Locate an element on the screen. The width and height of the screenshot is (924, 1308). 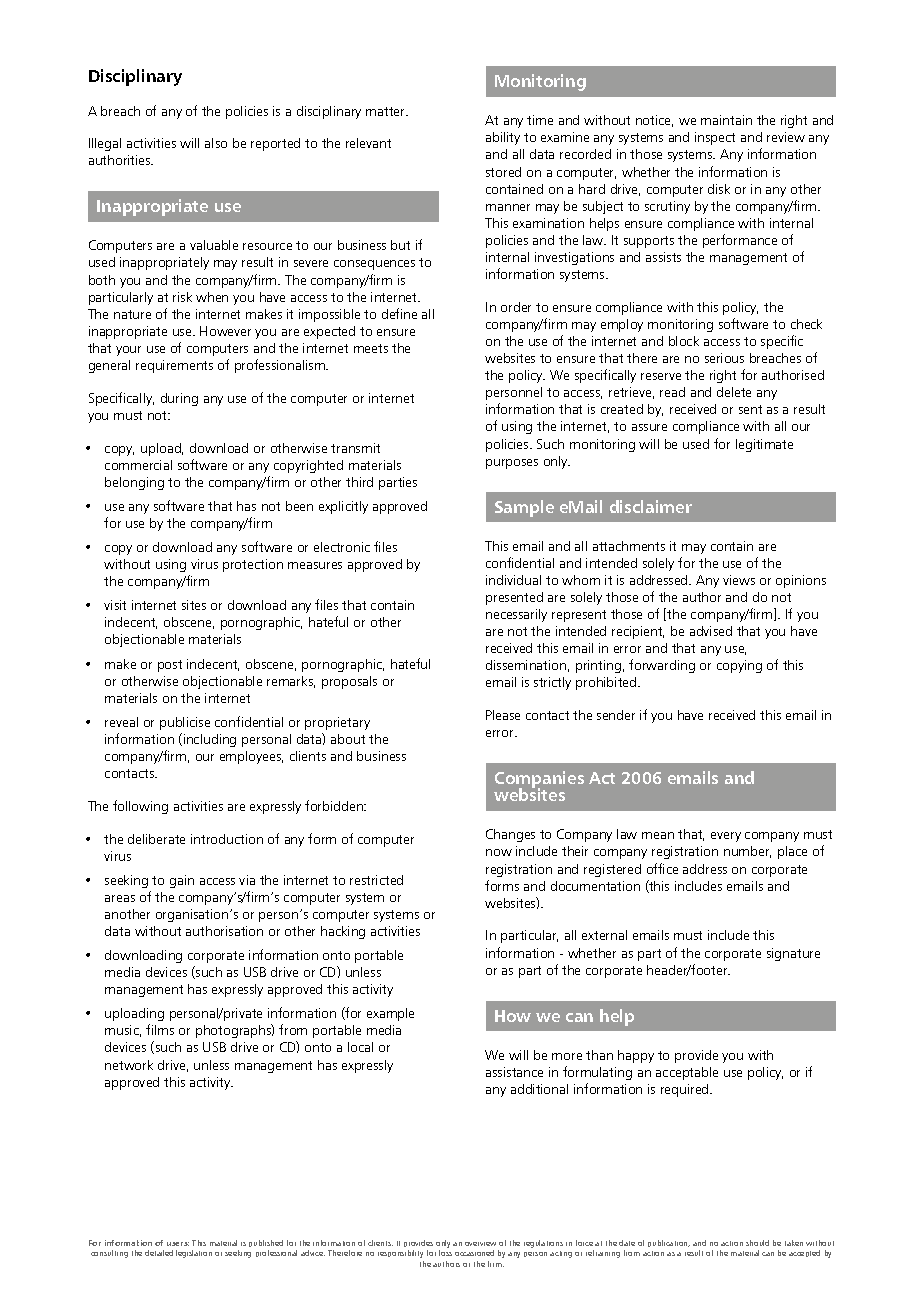
gain is located at coordinates (182, 881).
